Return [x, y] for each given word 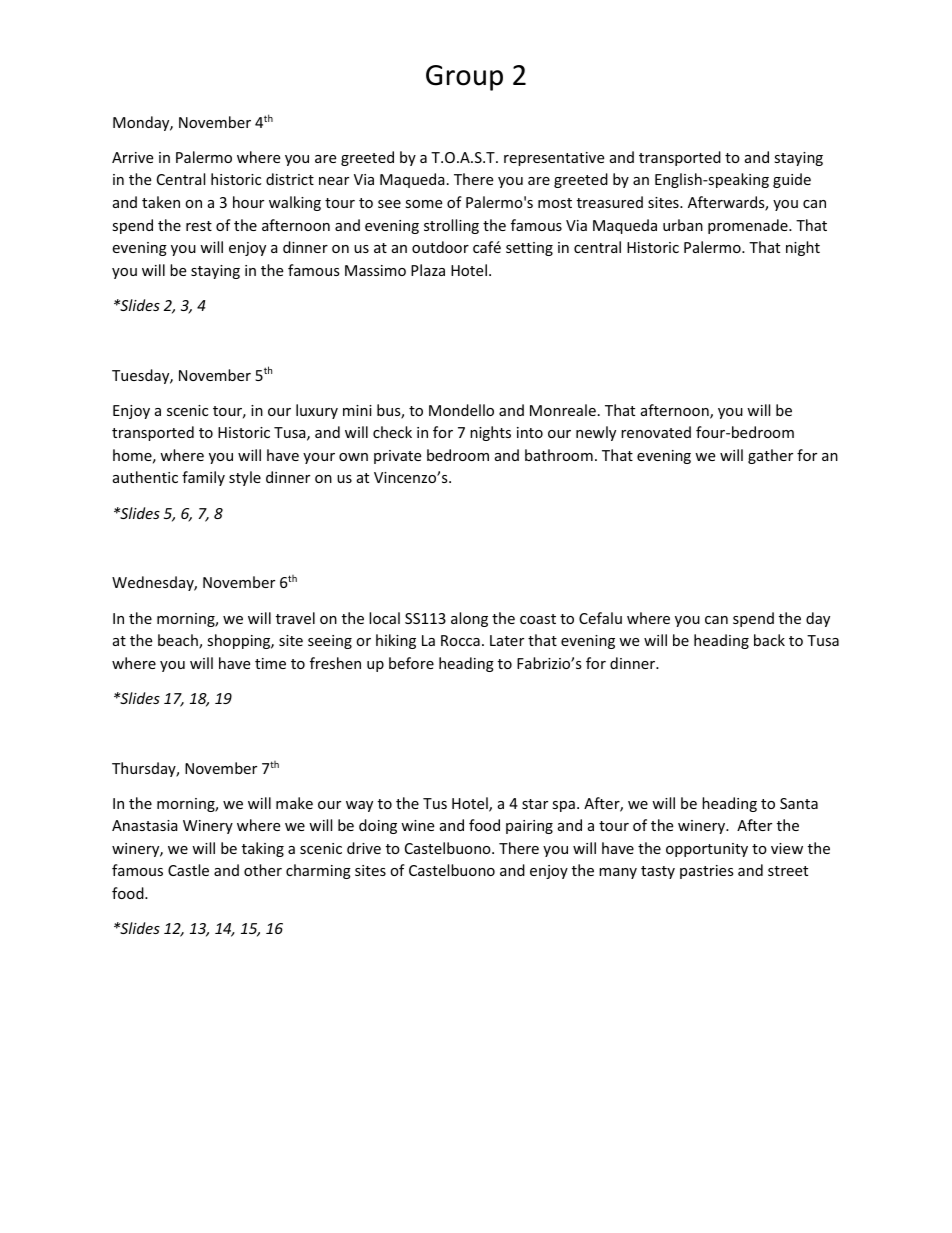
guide [792, 180]
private [397, 457]
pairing [529, 827]
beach [179, 641]
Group [464, 78]
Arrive [132, 157]
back [769, 640]
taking [263, 849]
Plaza [428, 270]
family [203, 478]
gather [770, 456]
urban [683, 225]
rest [199, 226]
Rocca [460, 640]
